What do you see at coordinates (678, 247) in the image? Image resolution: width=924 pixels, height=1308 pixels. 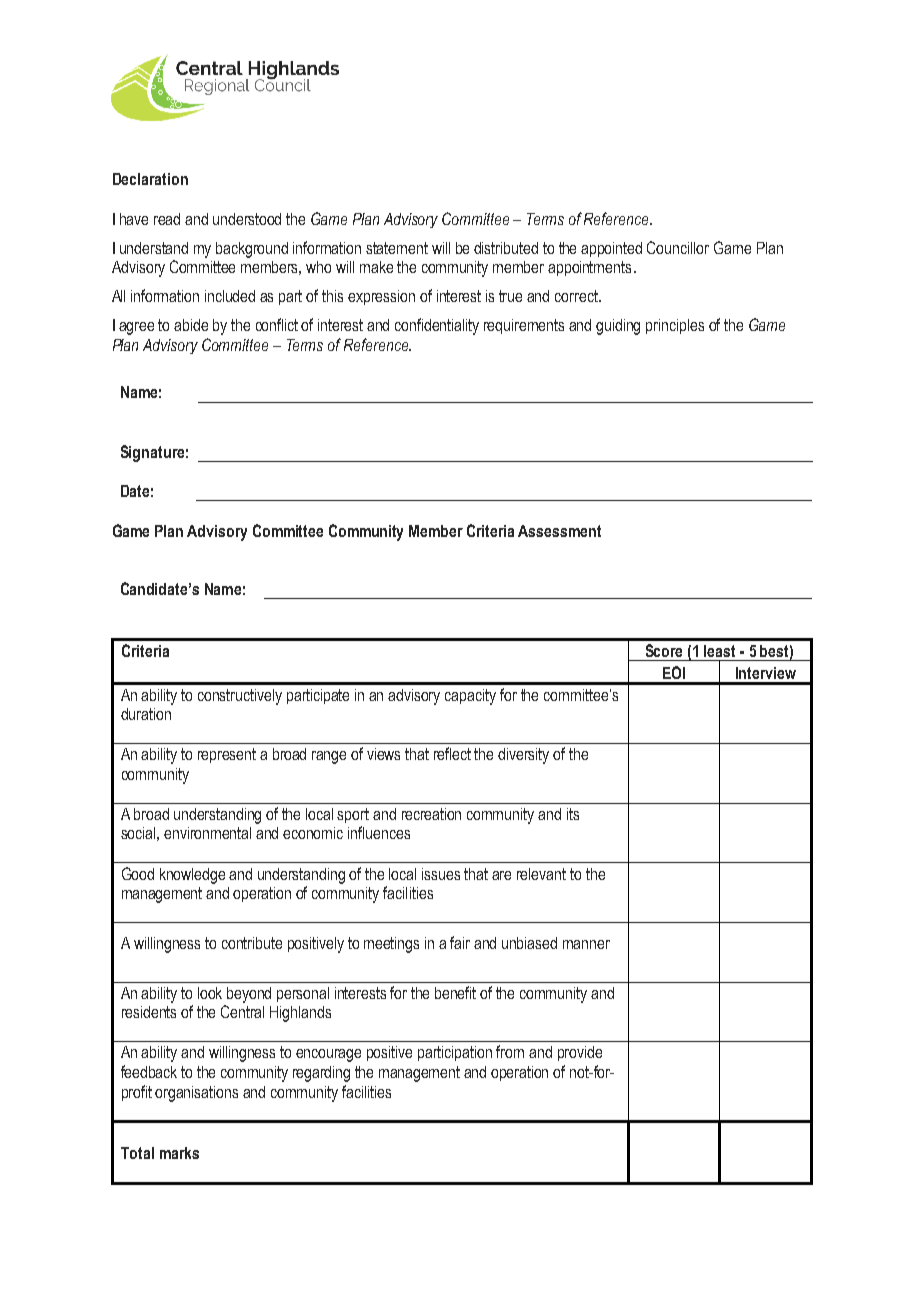 I see `Councillor` at bounding box center [678, 247].
